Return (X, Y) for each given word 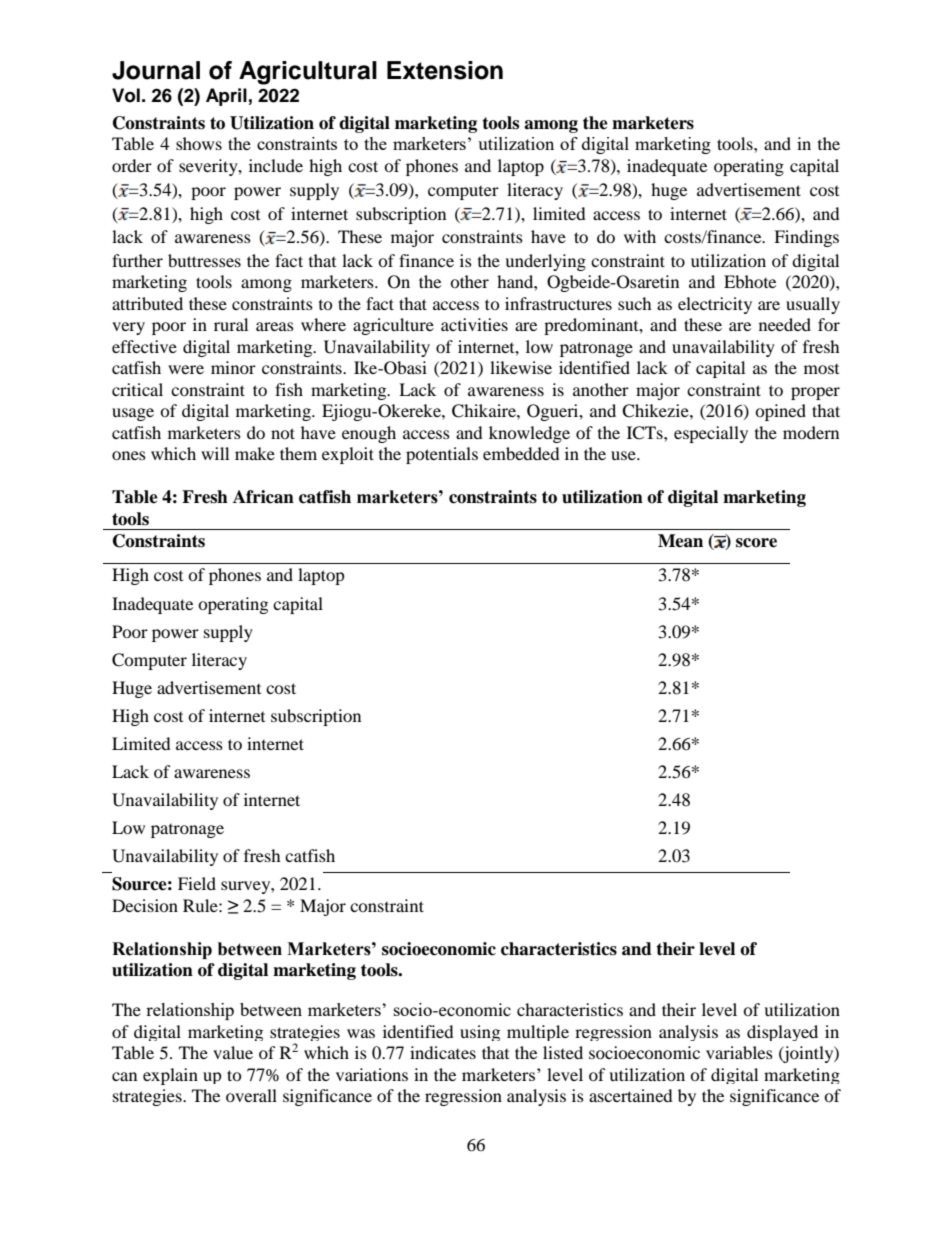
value (233, 1052)
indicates (443, 1052)
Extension (445, 70)
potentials (442, 455)
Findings (806, 238)
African (263, 497)
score (756, 543)
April (226, 97)
